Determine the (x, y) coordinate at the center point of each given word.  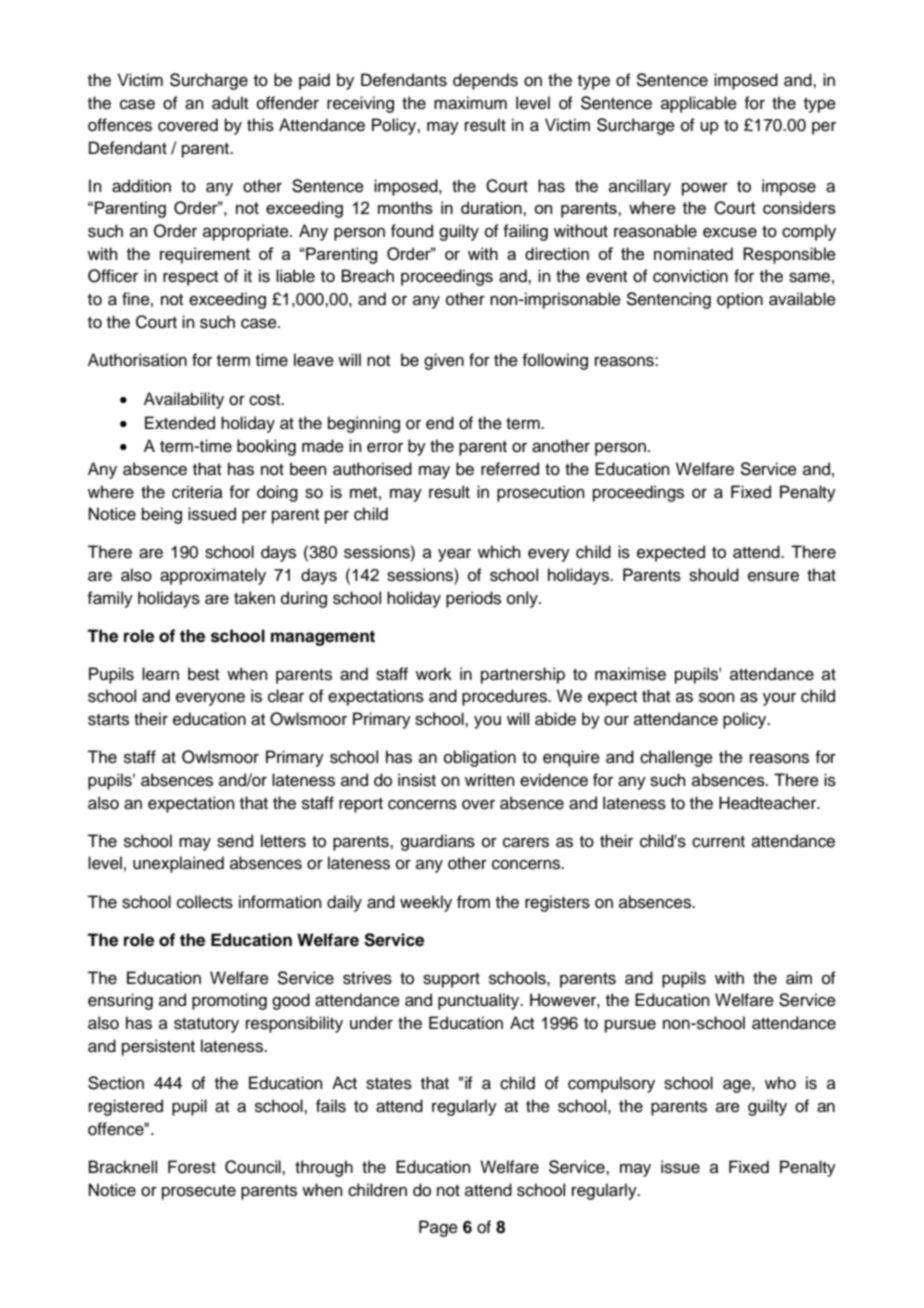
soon (717, 697)
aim (799, 978)
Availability (184, 400)
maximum (470, 103)
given (444, 361)
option (740, 300)
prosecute (199, 1192)
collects (205, 902)
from (473, 902)
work (434, 674)
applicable (699, 104)
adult (230, 103)
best (203, 674)
